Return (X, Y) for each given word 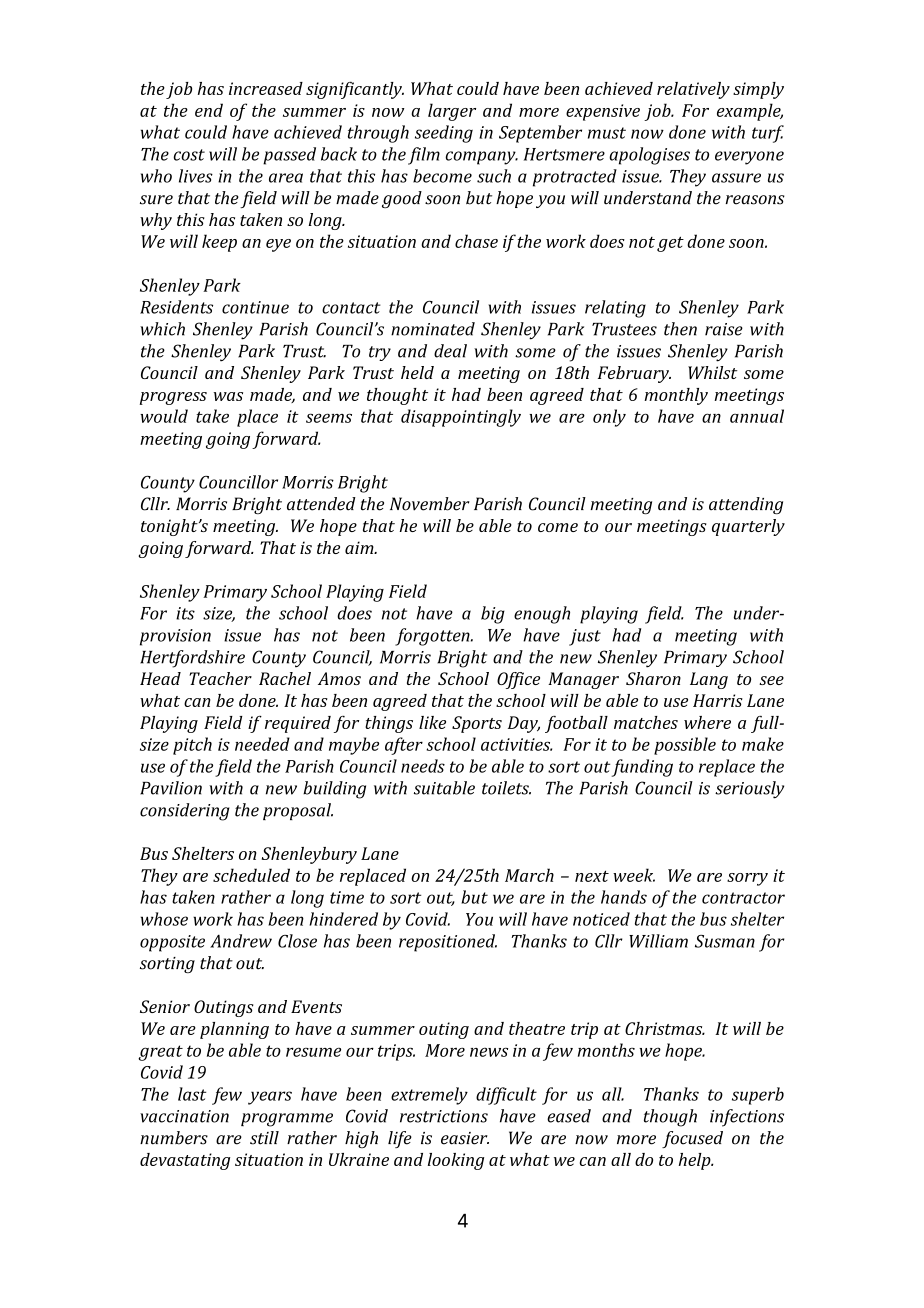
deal (450, 351)
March (529, 875)
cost (189, 155)
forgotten (433, 637)
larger (452, 112)
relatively (693, 90)
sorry (747, 879)
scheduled (251, 875)
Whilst (713, 372)
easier (465, 1138)
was (228, 396)
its (185, 613)
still (264, 1138)
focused (692, 1139)
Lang (709, 680)
